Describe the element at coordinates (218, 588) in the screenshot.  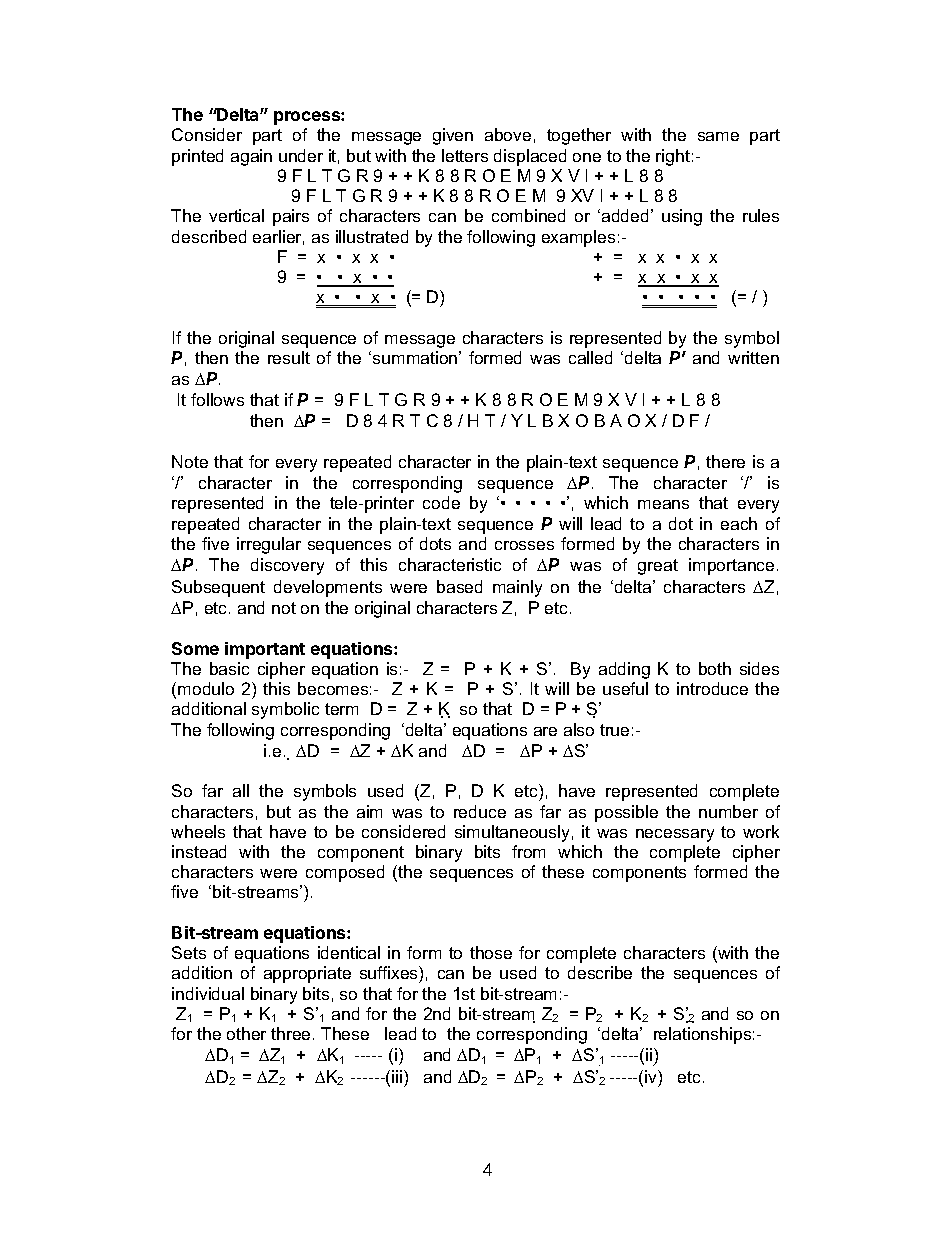
I see `Subsequent` at that location.
